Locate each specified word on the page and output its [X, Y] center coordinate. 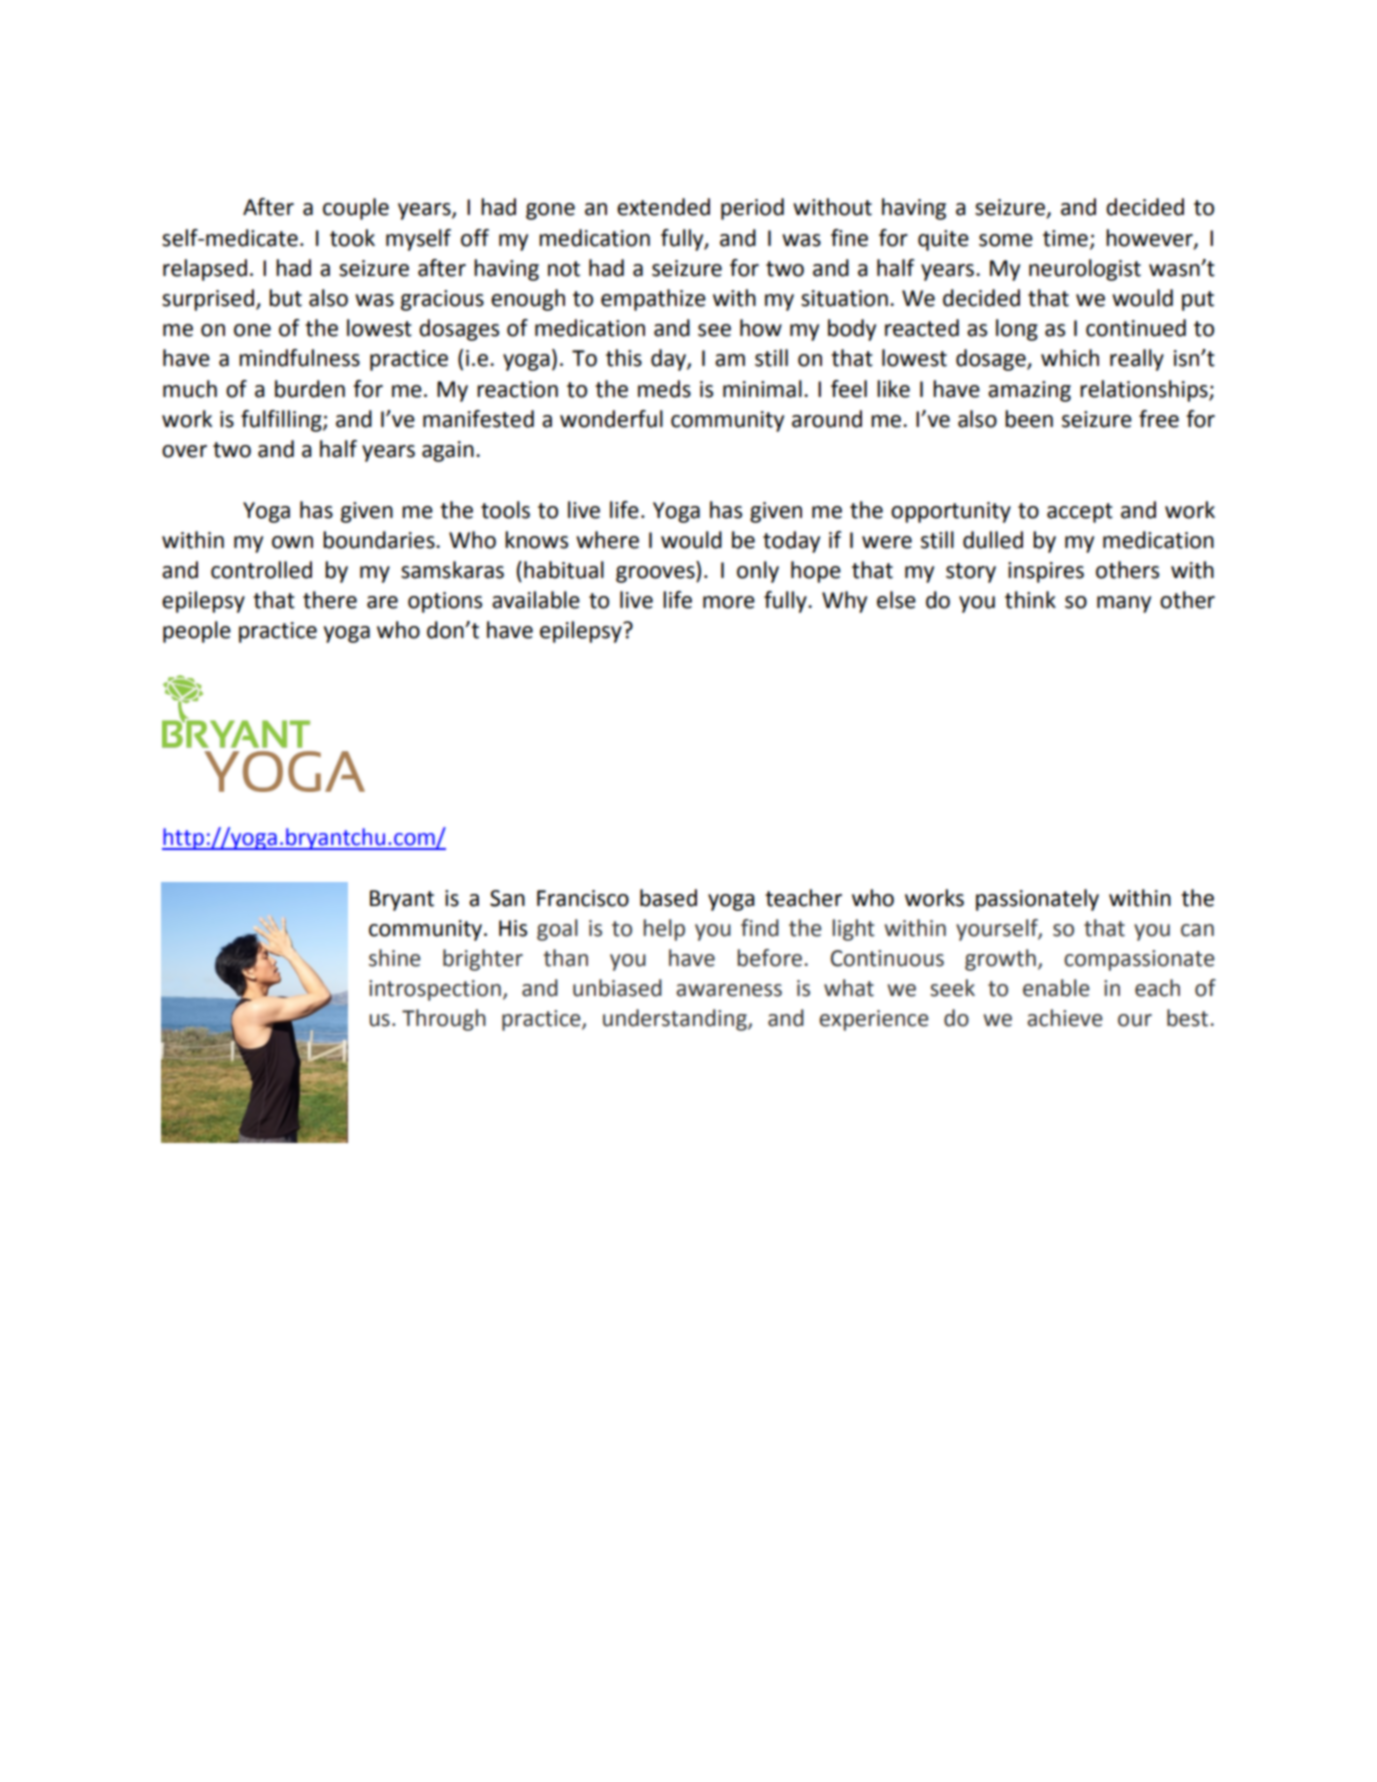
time [1065, 238]
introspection [435, 990]
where [607, 540]
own [292, 542]
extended [663, 207]
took [352, 238]
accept [1080, 513]
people [197, 632]
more [729, 602]
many [1124, 604]
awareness [729, 990]
